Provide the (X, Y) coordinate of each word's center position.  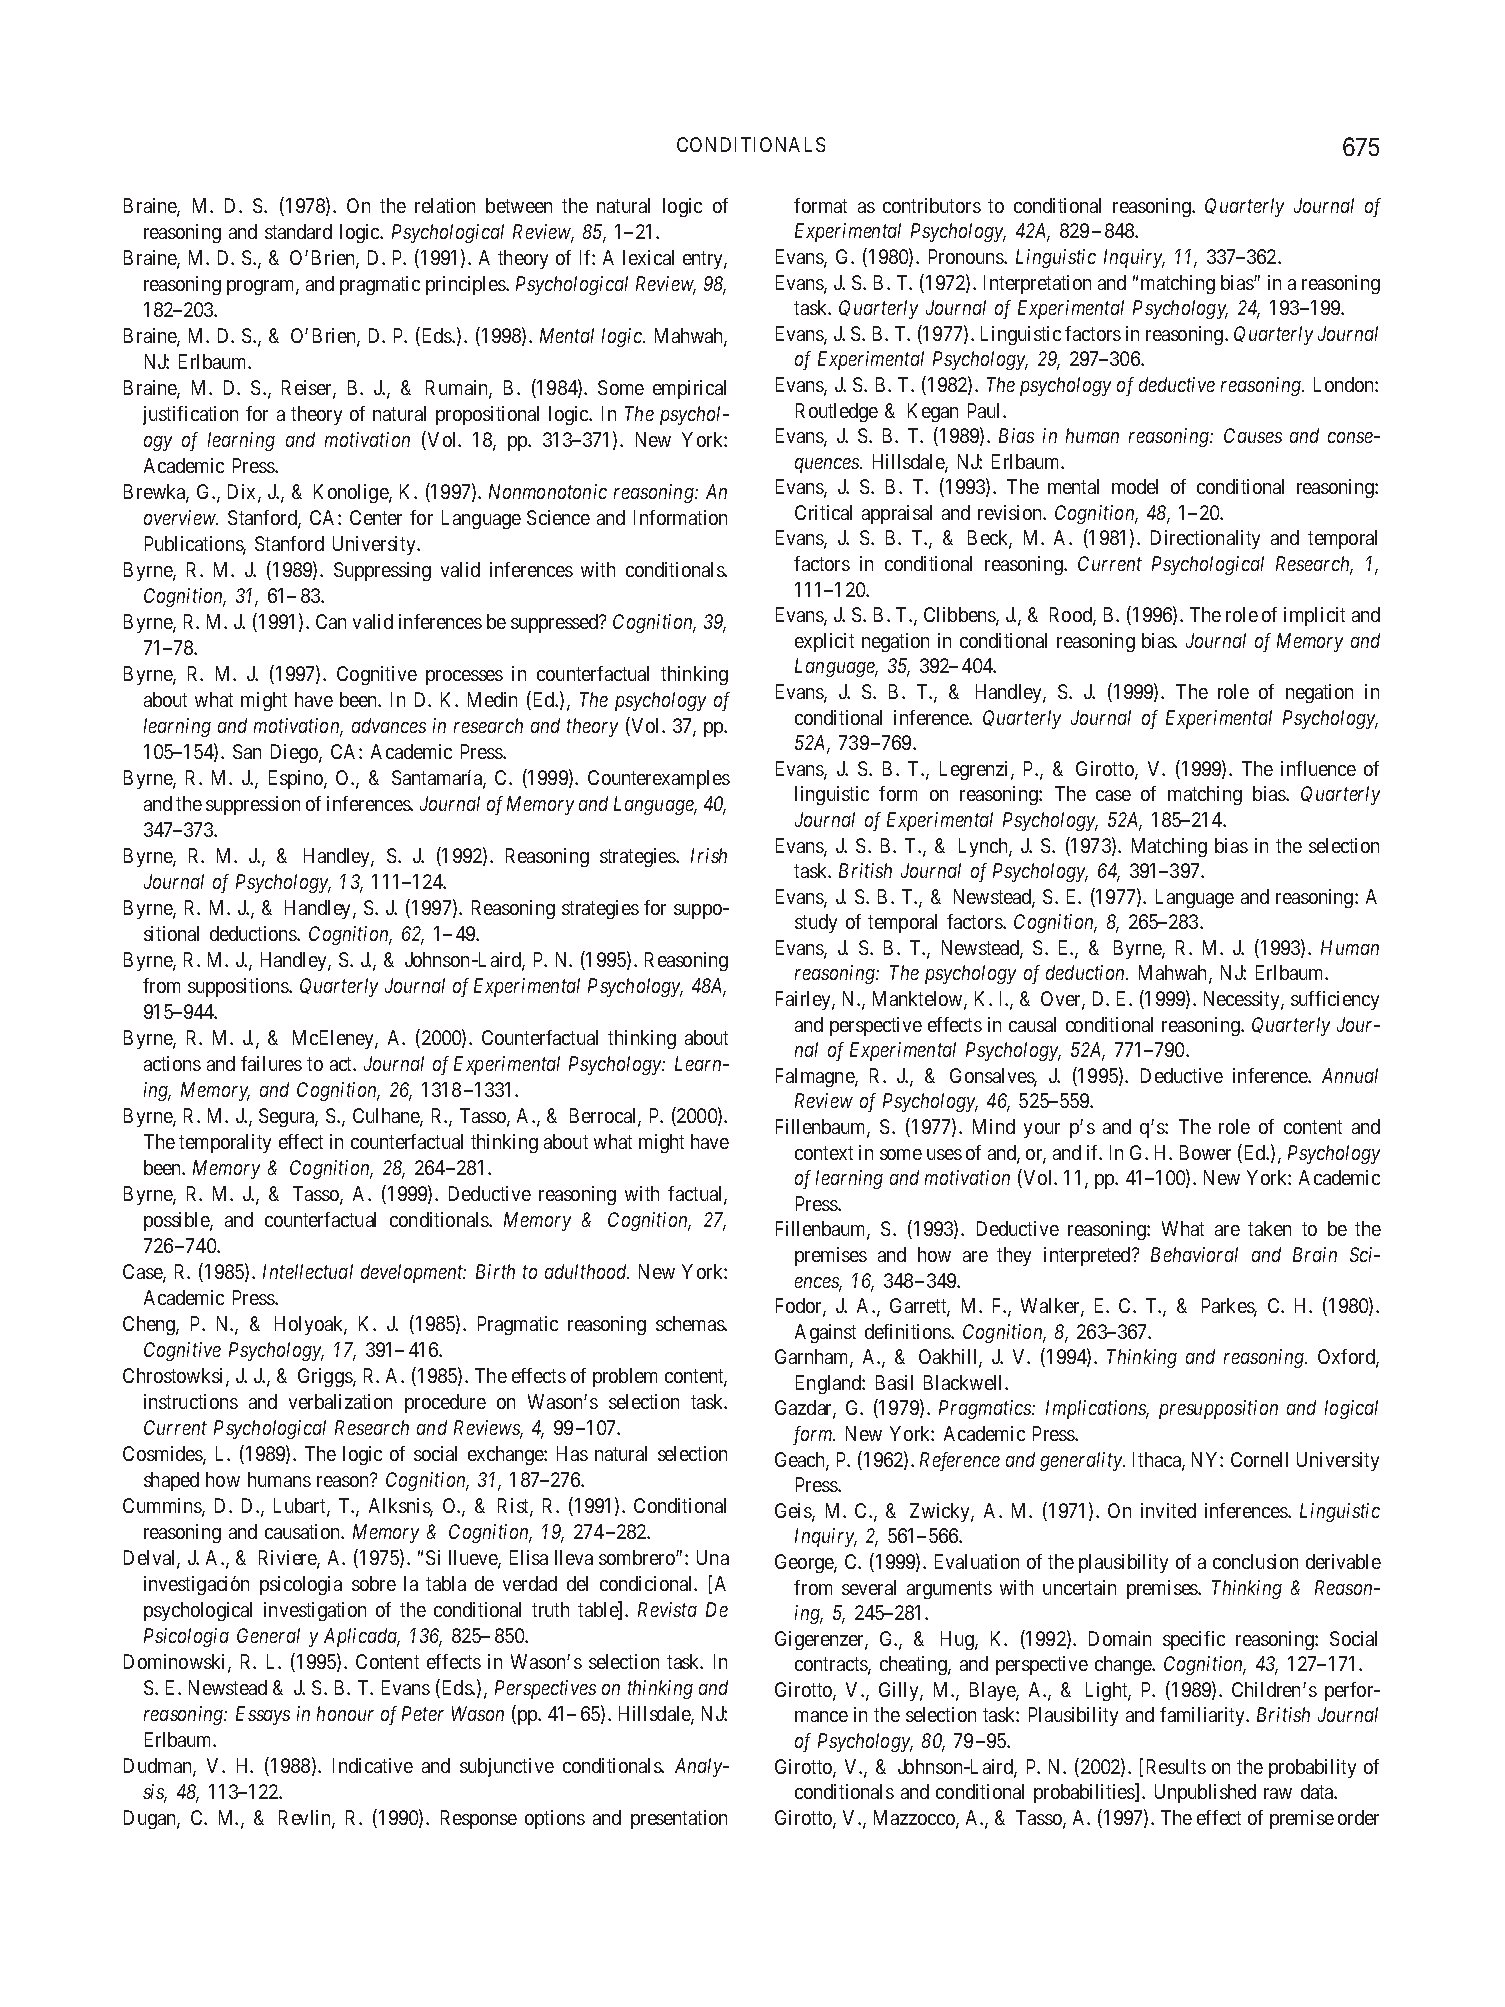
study (816, 923)
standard (298, 231)
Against (825, 1333)
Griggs (326, 1377)
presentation (679, 1819)
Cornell (1259, 1459)
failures (271, 1063)
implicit (1314, 616)
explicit (824, 642)
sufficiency (1335, 1000)
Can (331, 621)
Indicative (373, 1765)
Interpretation (1037, 284)
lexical (648, 257)
